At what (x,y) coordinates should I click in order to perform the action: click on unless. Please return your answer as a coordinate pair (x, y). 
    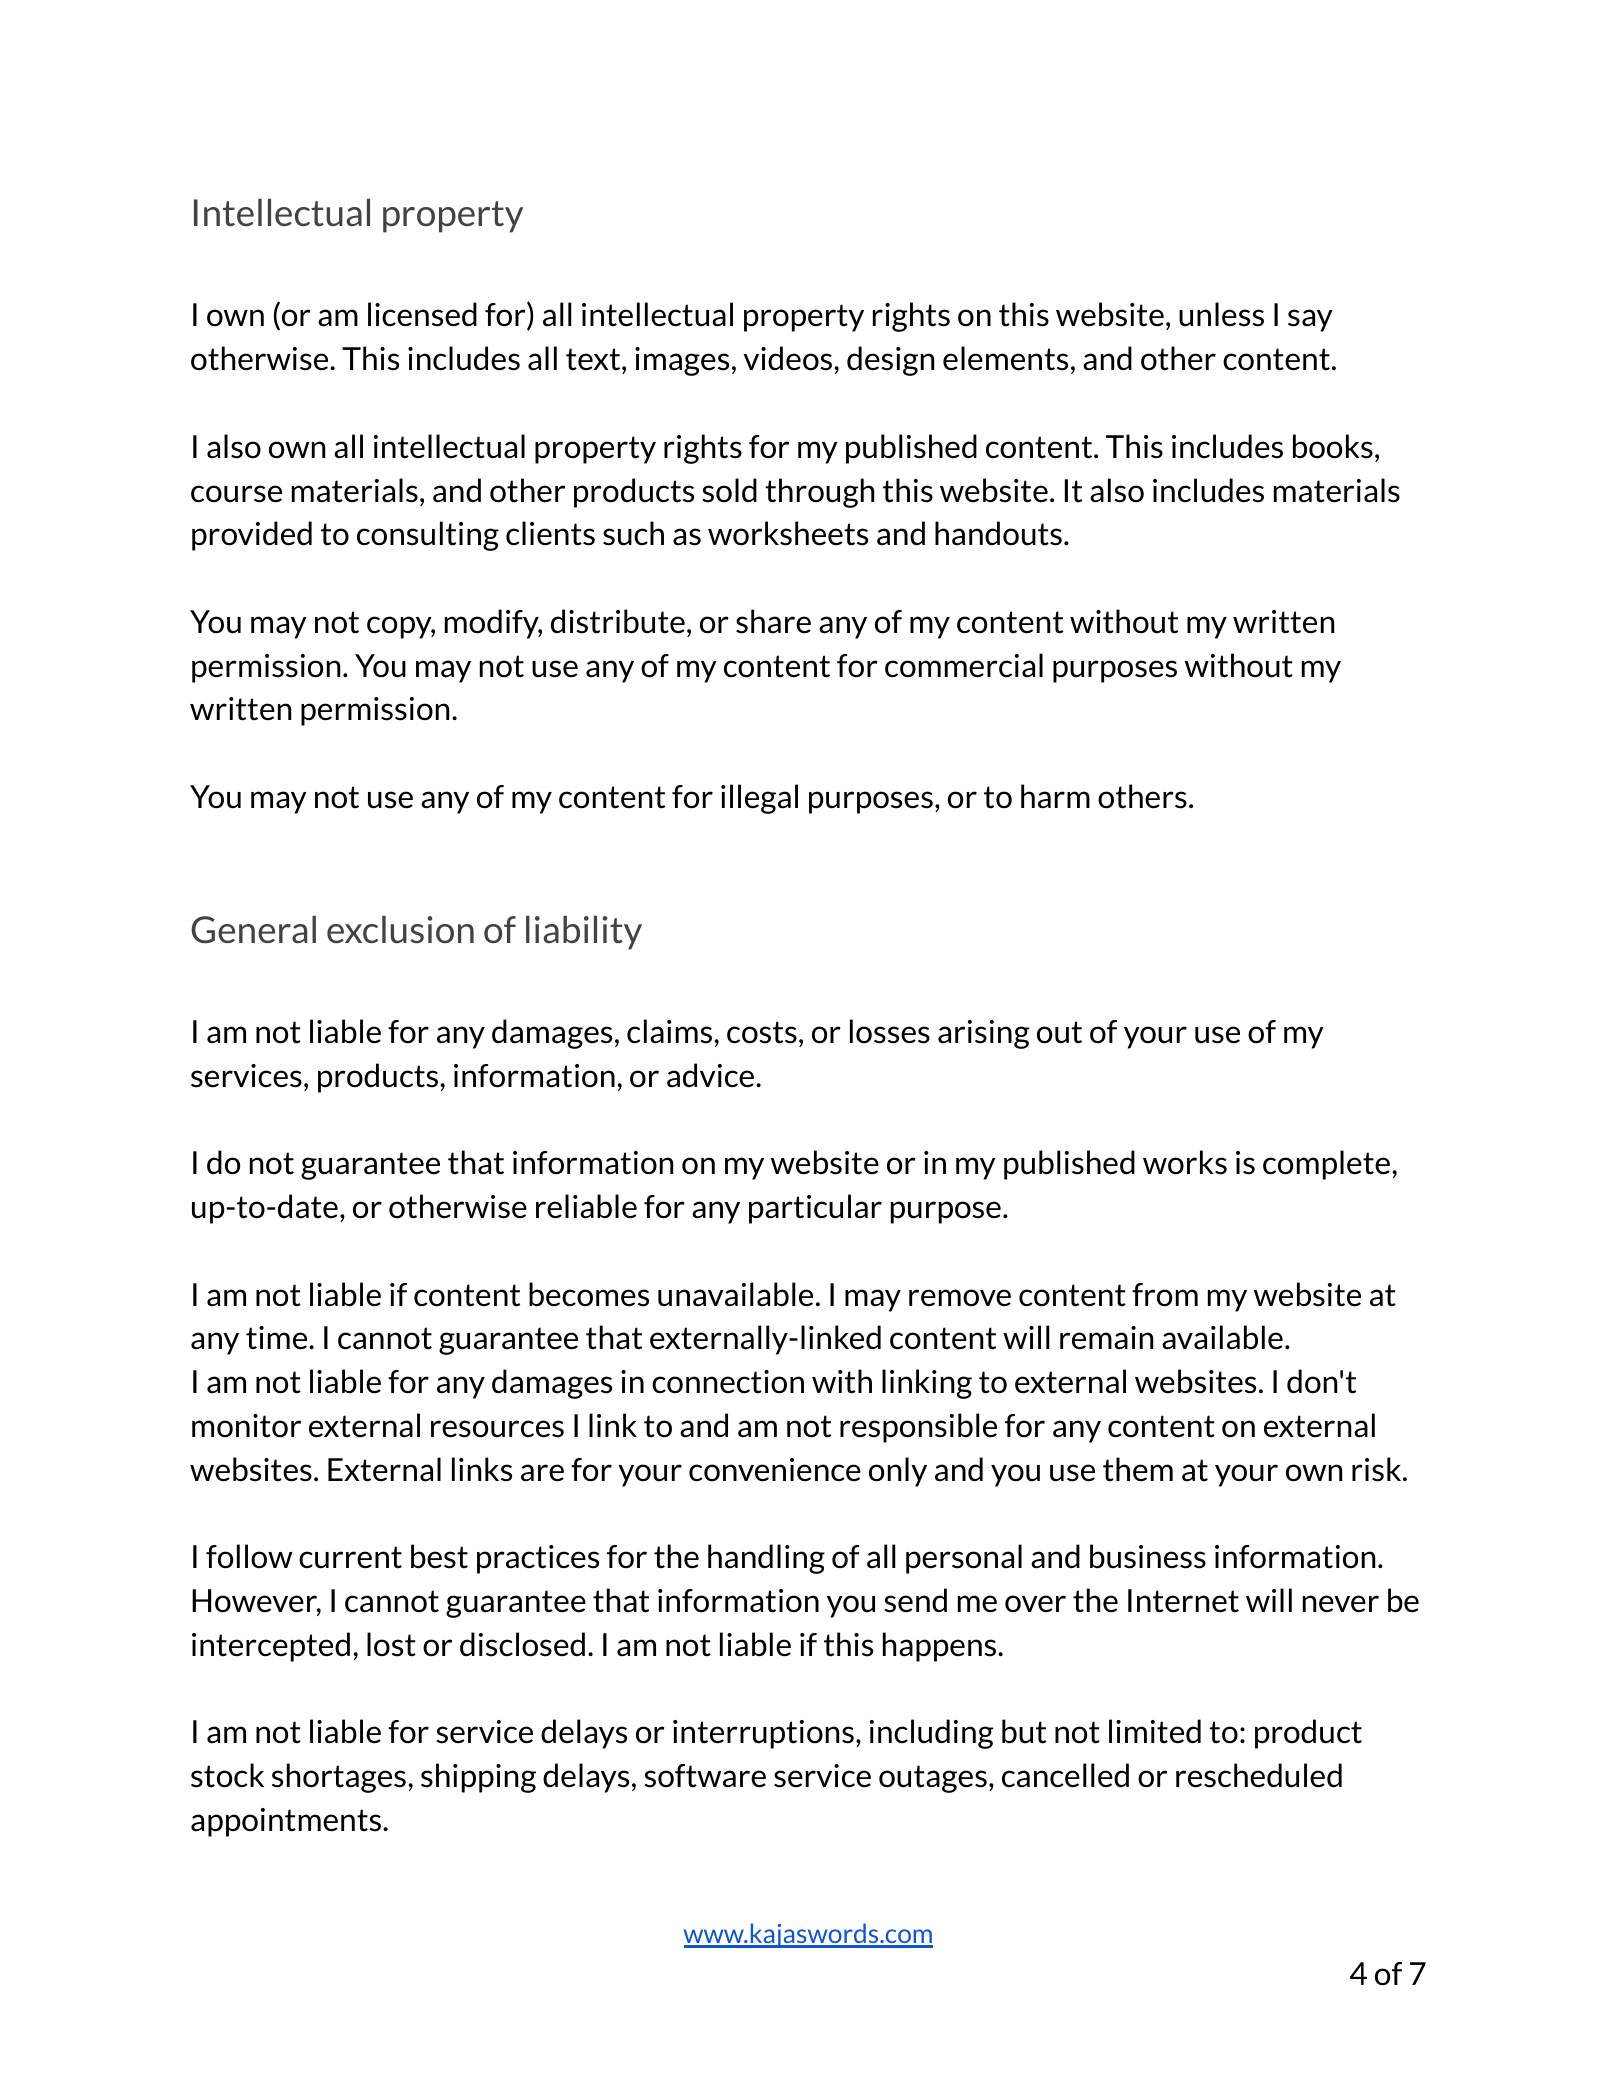
    Looking at the image, I should click on (1221, 314).
